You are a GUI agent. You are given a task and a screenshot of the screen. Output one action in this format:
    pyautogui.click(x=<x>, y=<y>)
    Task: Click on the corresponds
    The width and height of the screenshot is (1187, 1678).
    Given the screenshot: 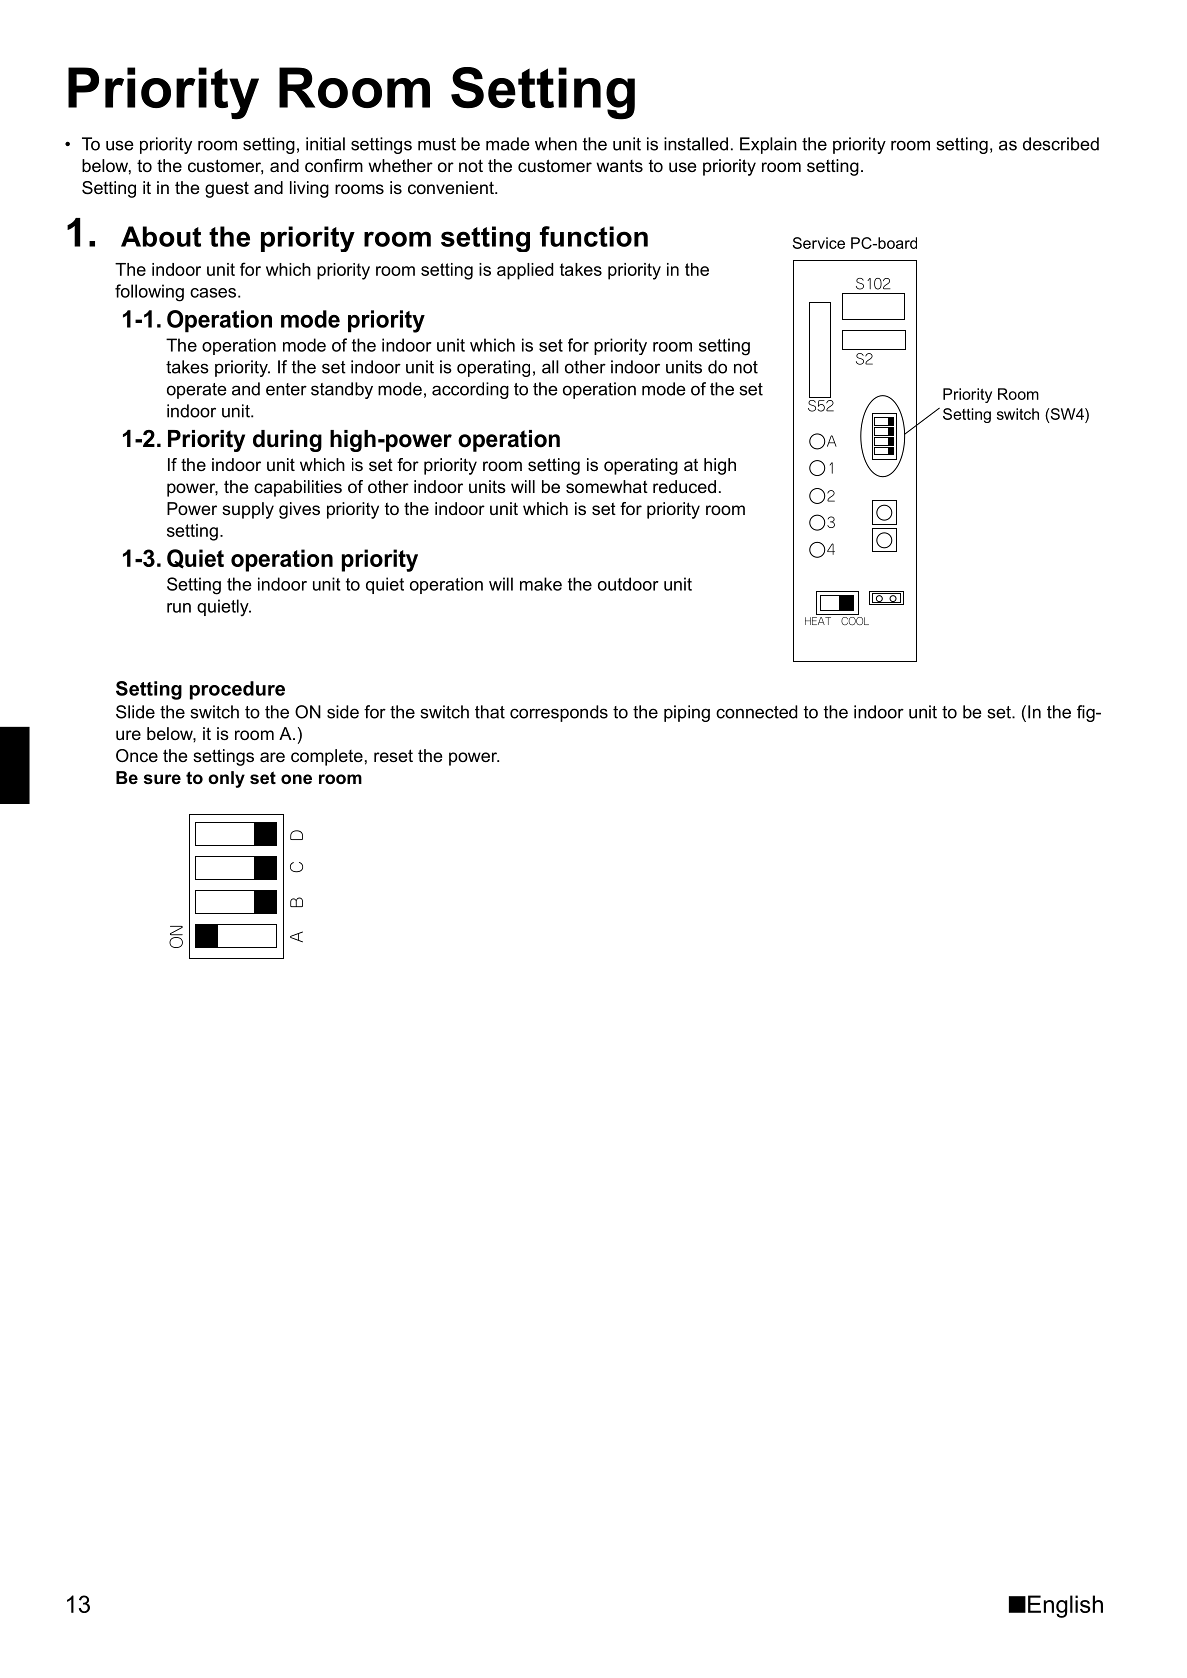 What is the action you would take?
    pyautogui.click(x=559, y=713)
